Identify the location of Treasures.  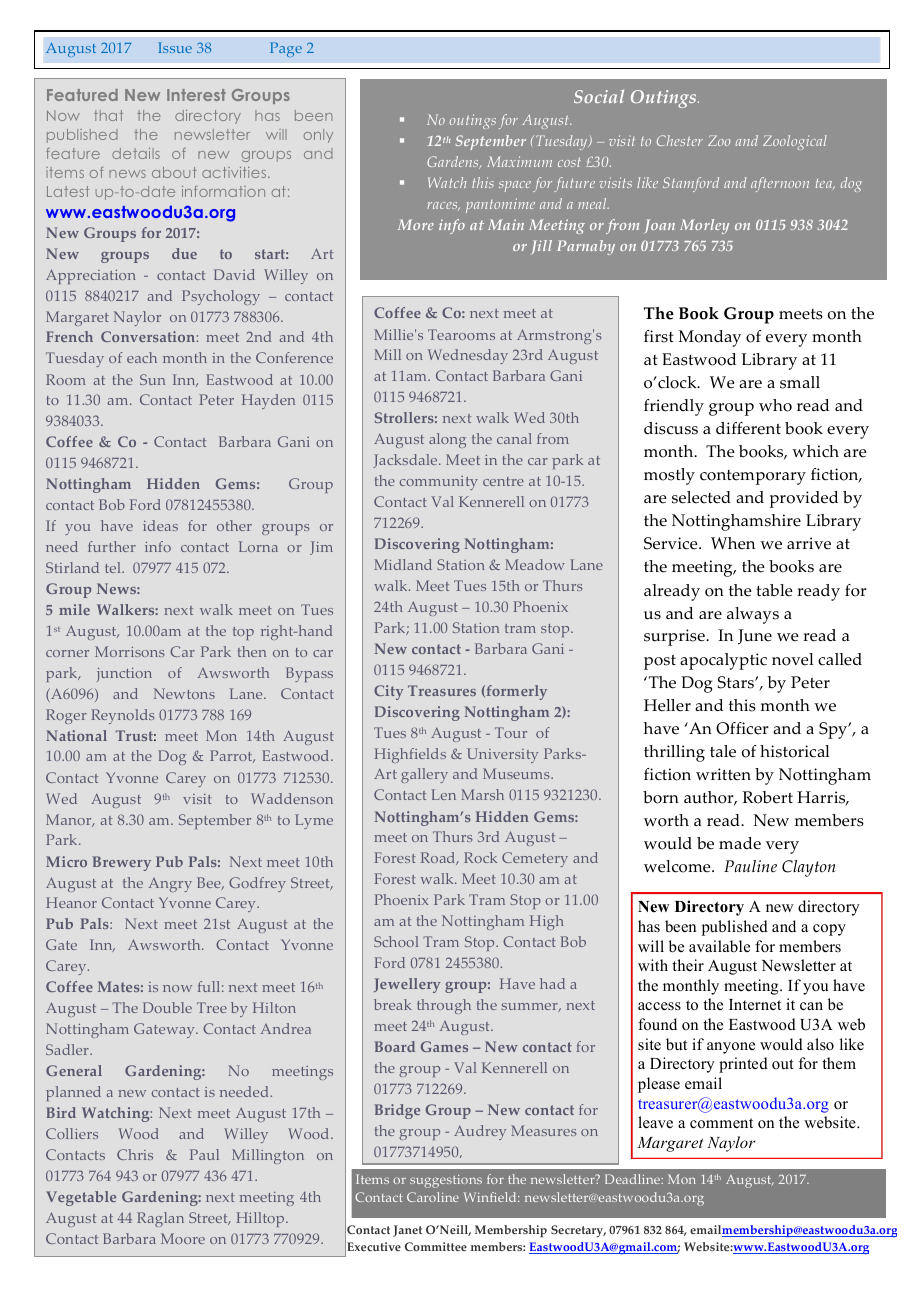
(442, 690).
